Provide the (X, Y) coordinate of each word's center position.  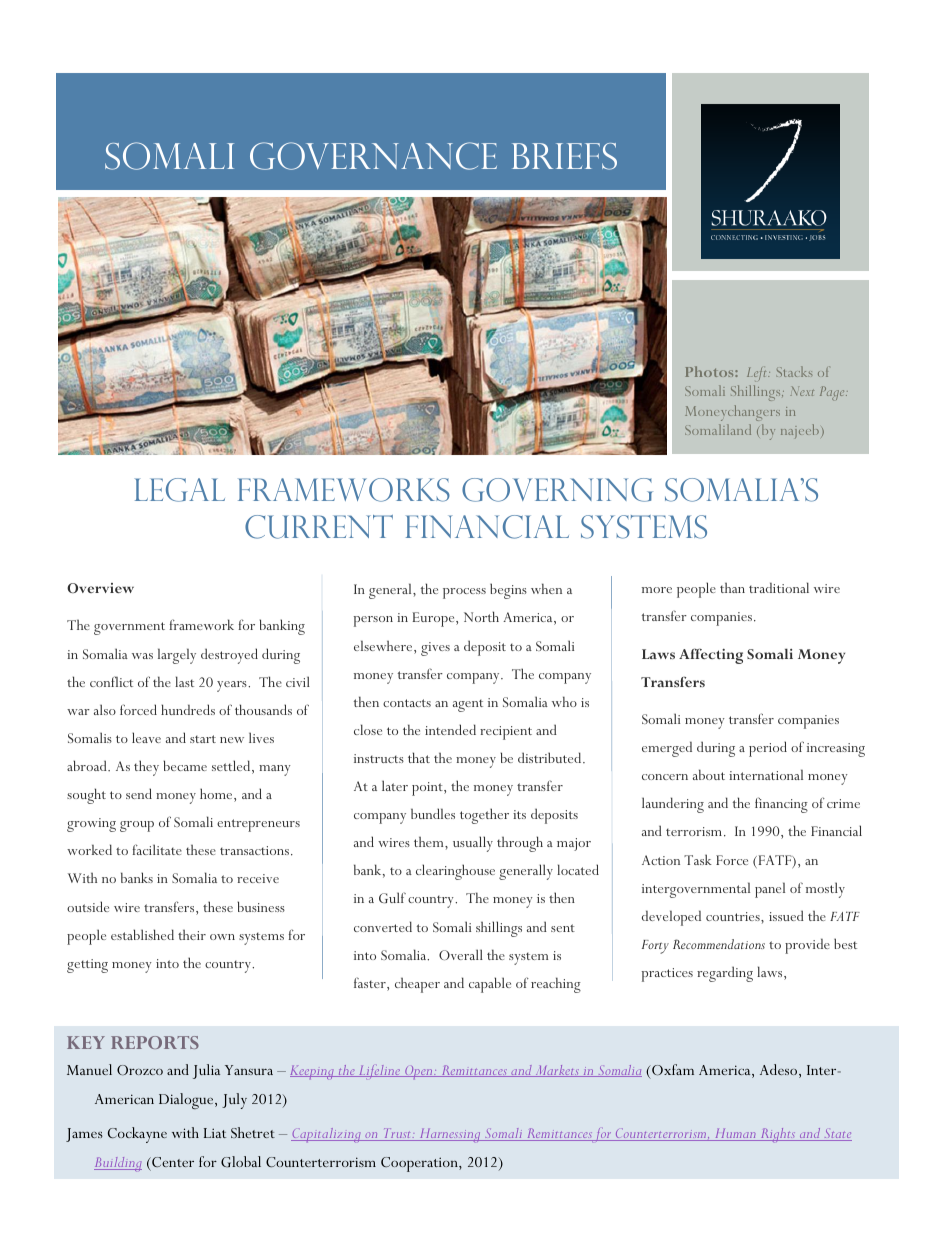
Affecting (711, 656)
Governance (373, 156)
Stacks (794, 371)
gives (435, 649)
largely (177, 656)
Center (172, 1164)
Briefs (564, 156)
